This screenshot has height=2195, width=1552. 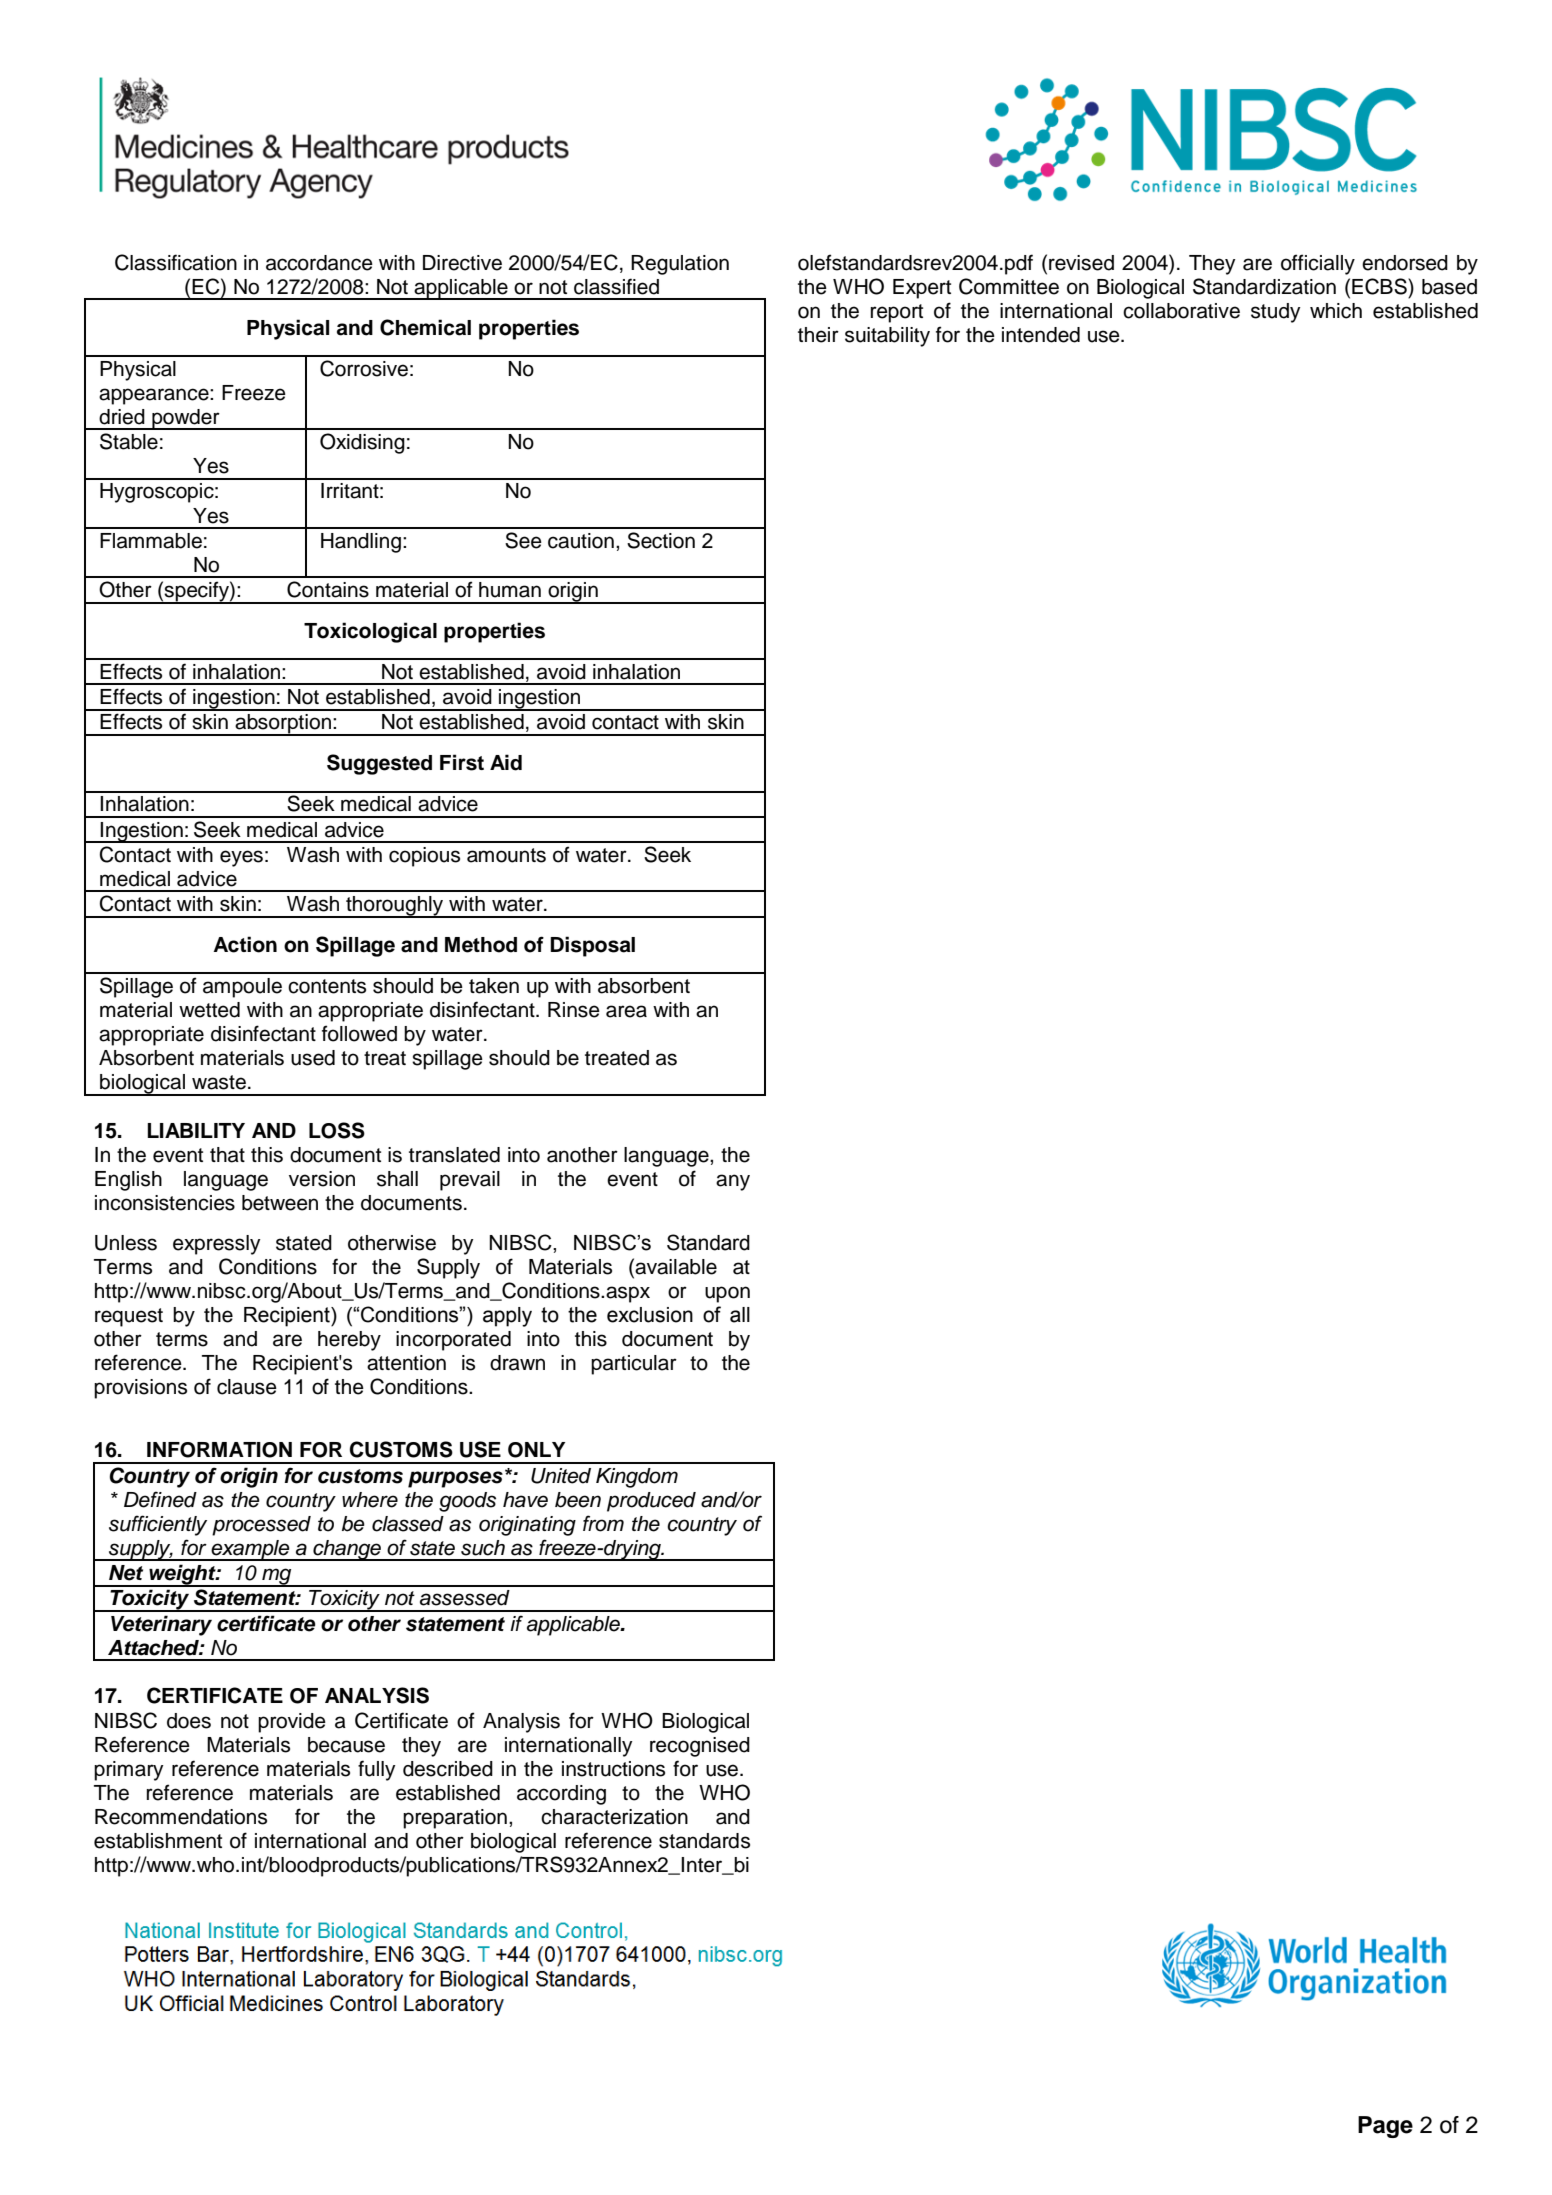 I want to click on accordance, so click(x=319, y=263).
